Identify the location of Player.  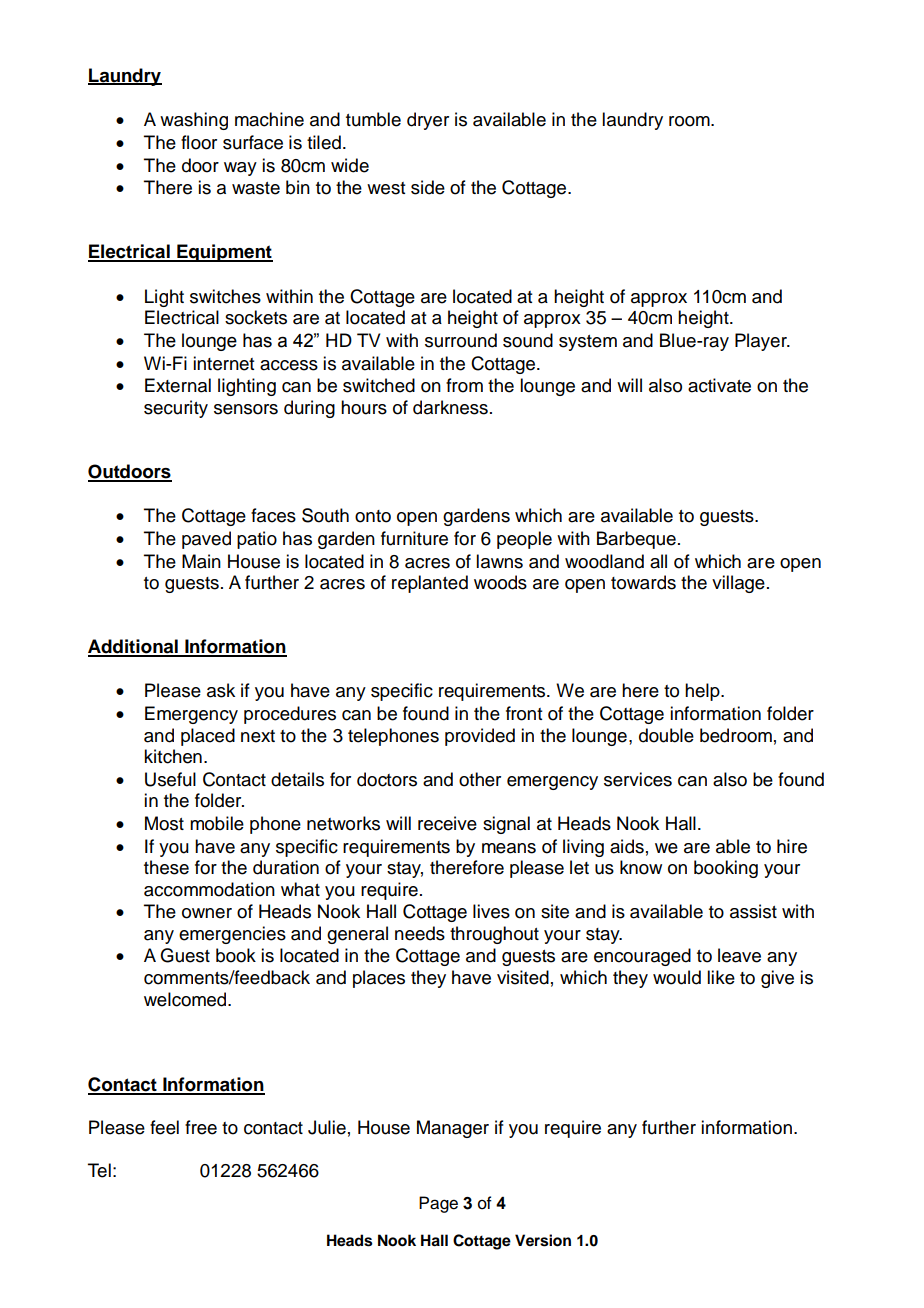
(762, 342).
